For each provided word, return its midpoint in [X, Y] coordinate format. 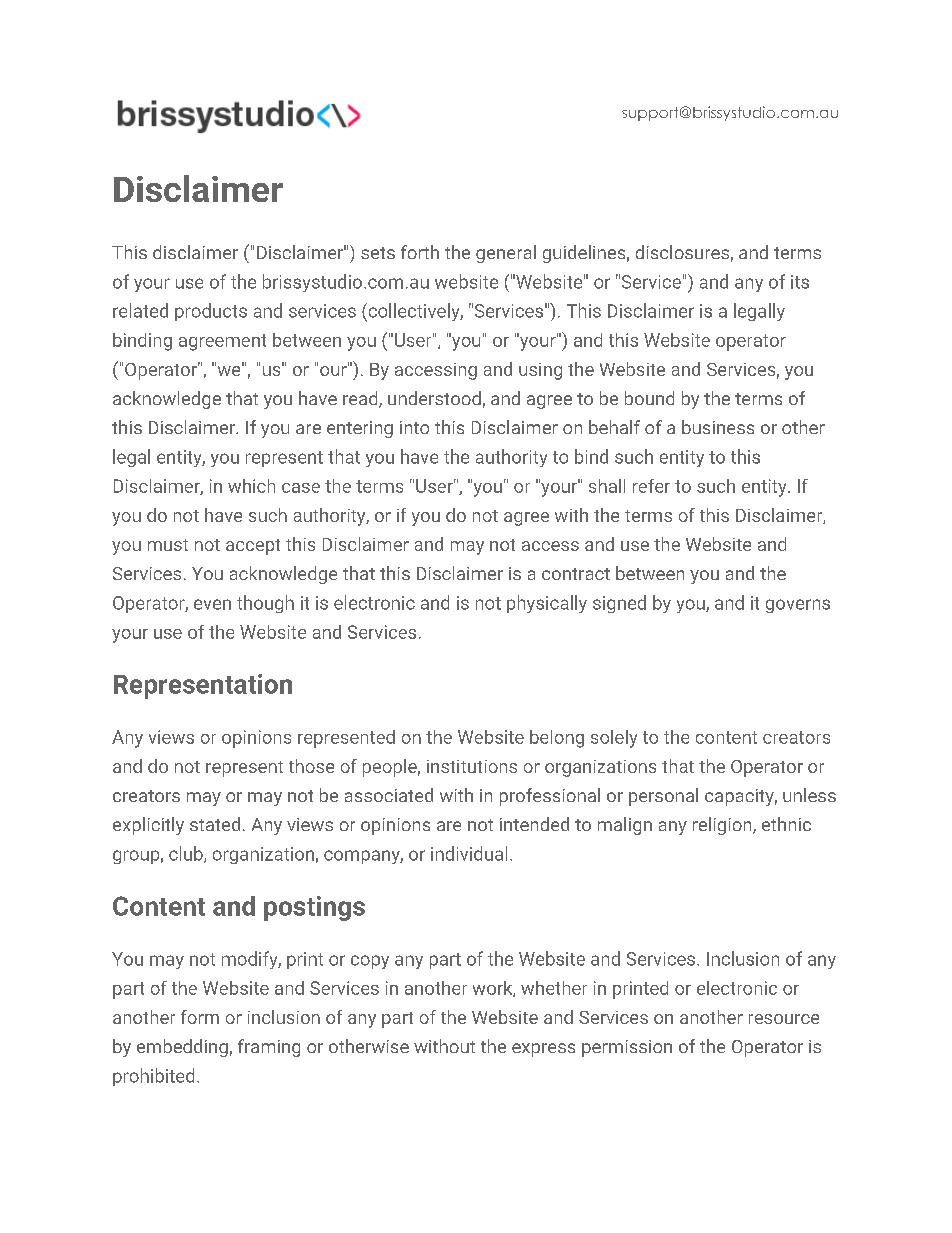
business [718, 427]
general [506, 254]
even [212, 604]
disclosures [682, 252]
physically [547, 604]
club [187, 854]
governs [798, 606]
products [211, 312]
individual [469, 853]
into [414, 427]
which [251, 486]
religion [722, 826]
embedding [182, 1048]
